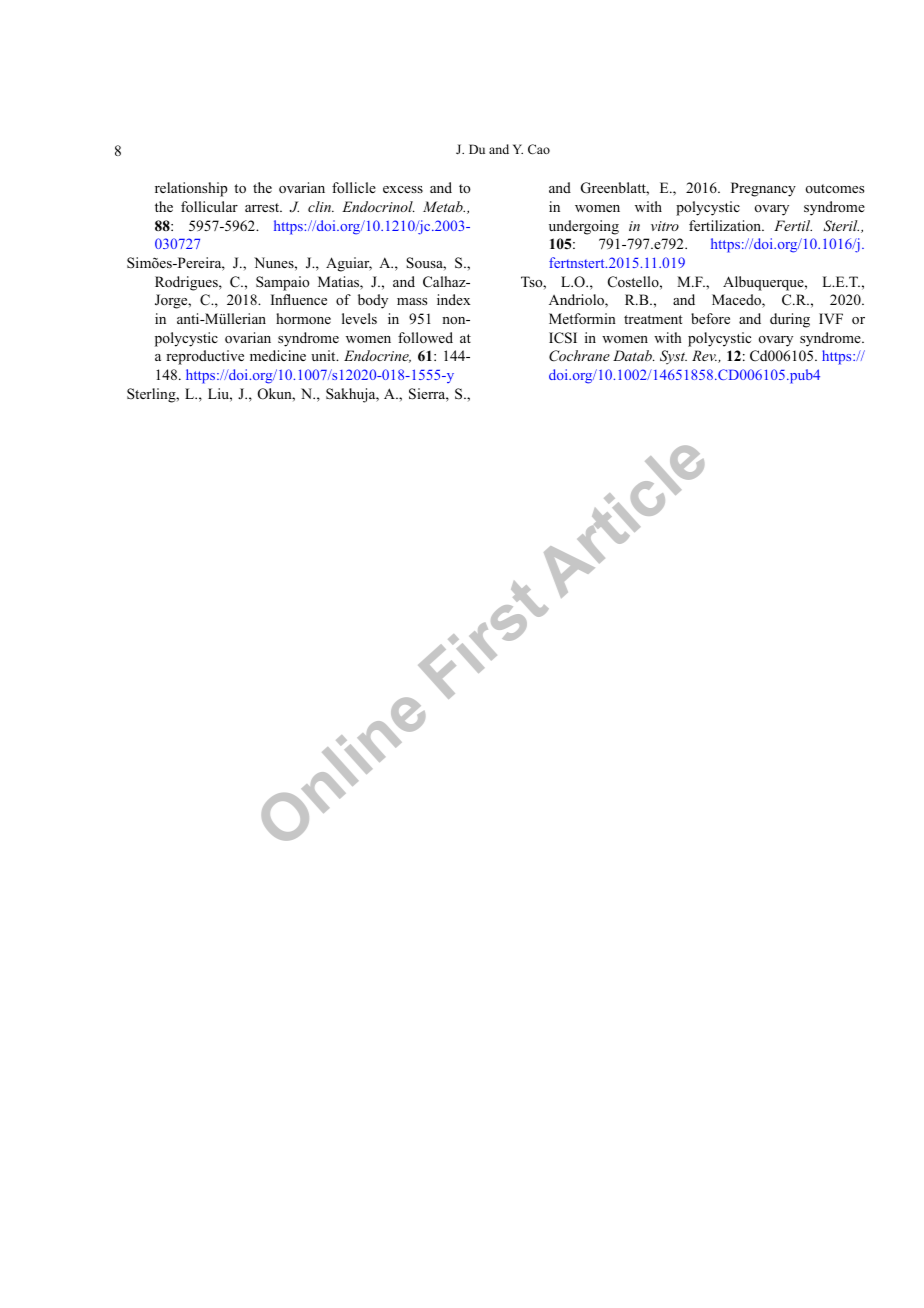 The image size is (924, 1308). What do you see at coordinates (539, 149) in the page?
I see `Cao` at bounding box center [539, 149].
